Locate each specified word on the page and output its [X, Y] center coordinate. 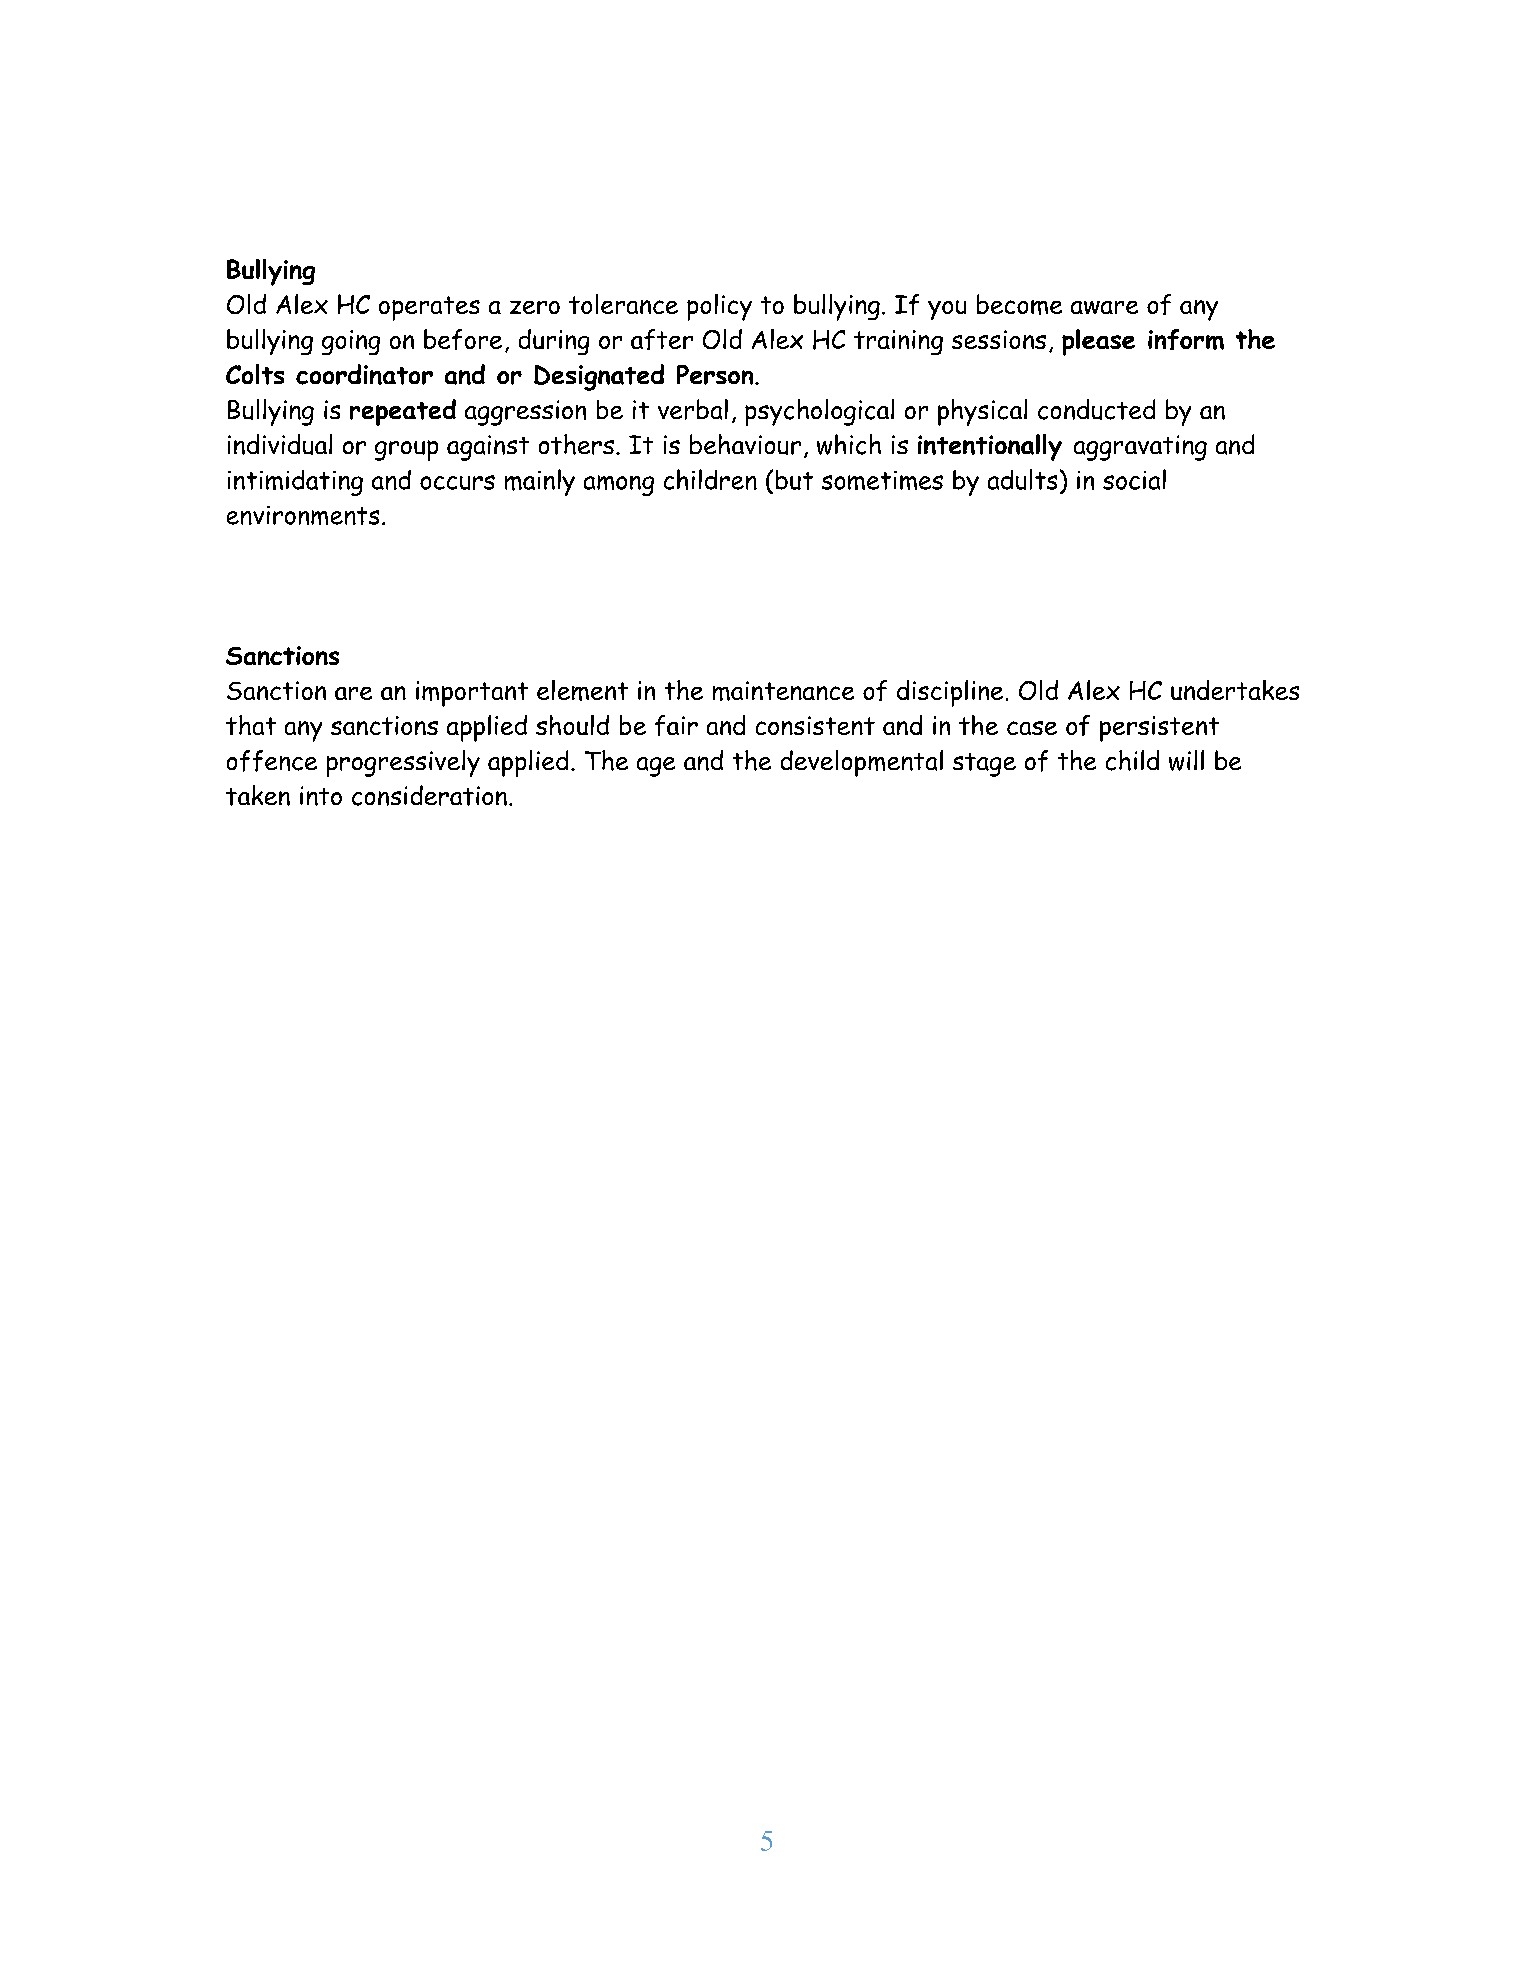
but [794, 480]
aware [1104, 307]
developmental [862, 763]
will [1186, 760]
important [472, 694]
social [1134, 479]
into [321, 796]
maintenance [783, 691]
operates [429, 308]
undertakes [1235, 690]
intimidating [295, 483]
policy [719, 307]
